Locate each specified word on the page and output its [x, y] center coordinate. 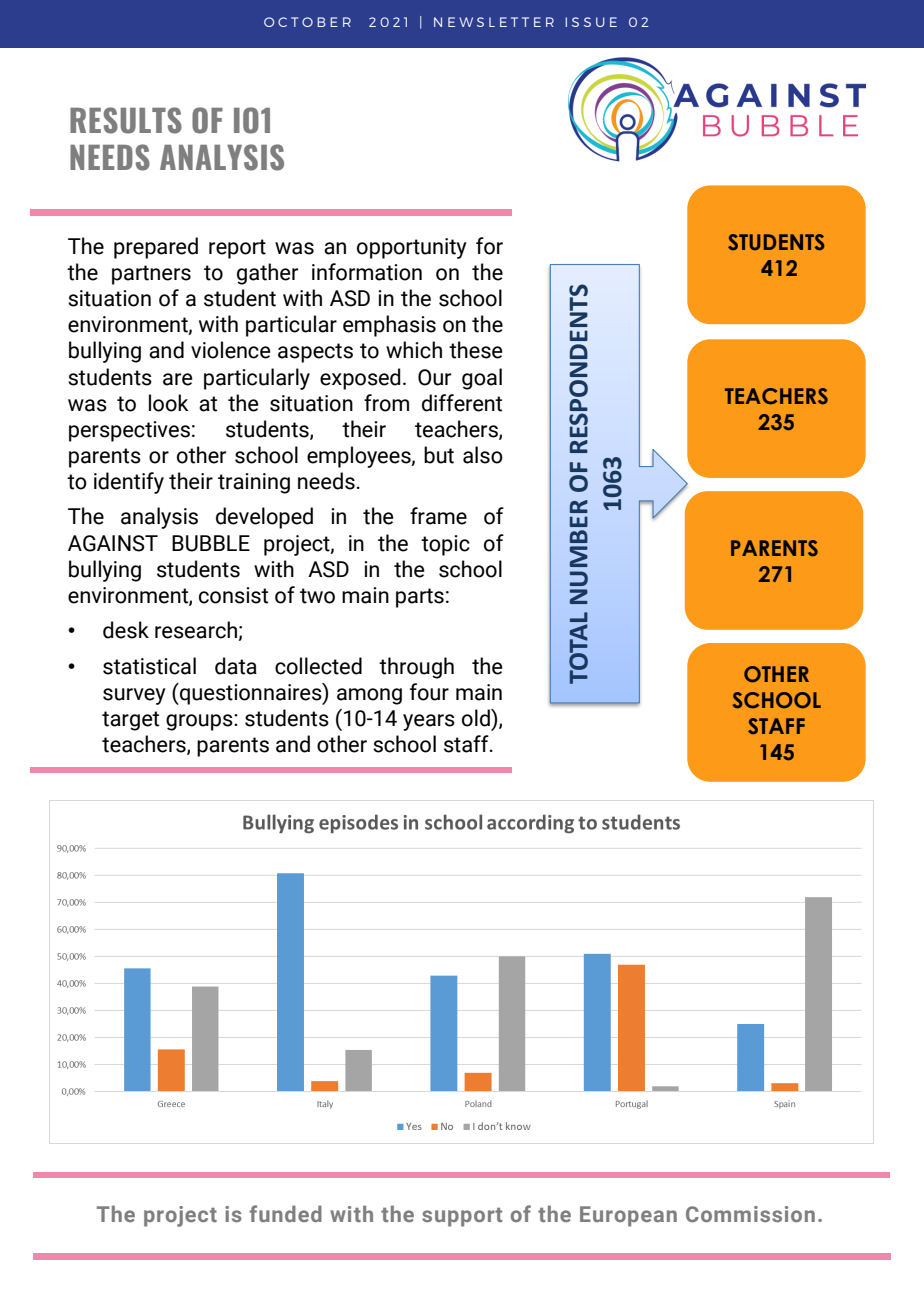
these [476, 350]
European [628, 1216]
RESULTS [126, 120]
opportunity [412, 248]
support [462, 1217]
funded [285, 1213]
